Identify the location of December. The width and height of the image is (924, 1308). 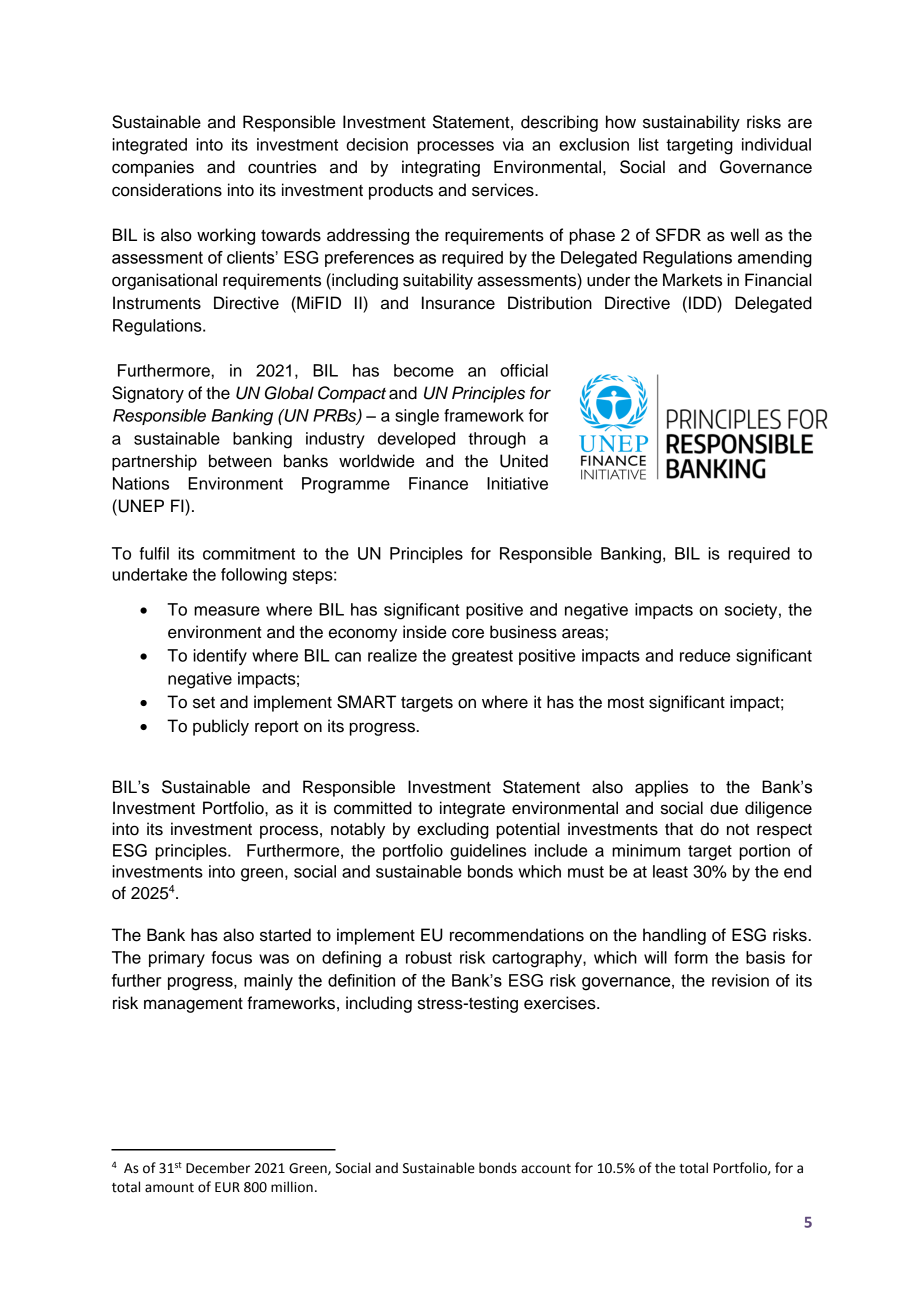
(218, 1168).
